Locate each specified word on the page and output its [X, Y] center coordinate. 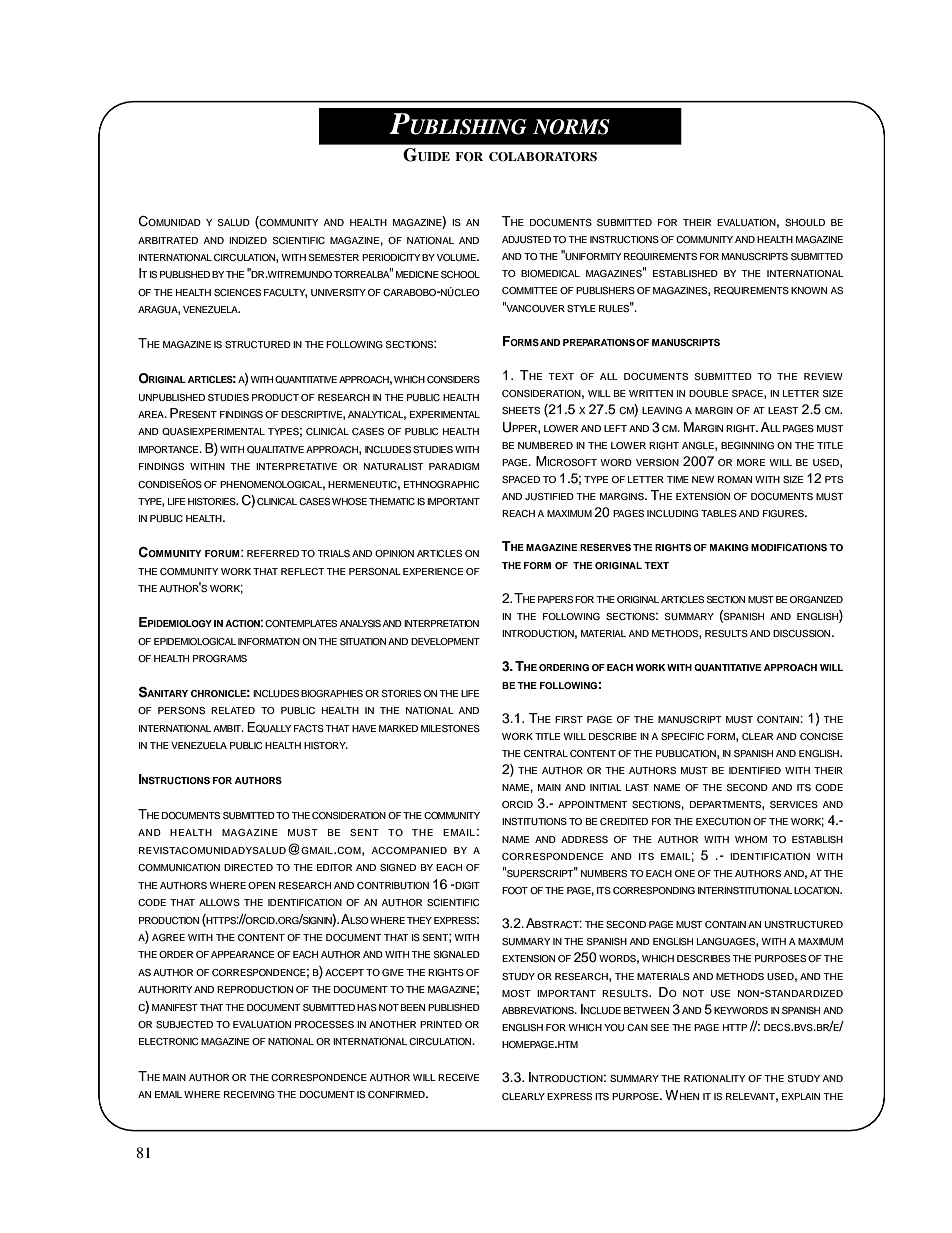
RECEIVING [249, 1094]
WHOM [751, 839]
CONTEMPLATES [301, 623]
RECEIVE [458, 1077]
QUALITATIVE [275, 450]
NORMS [571, 127]
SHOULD [805, 222]
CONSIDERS [453, 379]
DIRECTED [248, 867]
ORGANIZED [816, 599]
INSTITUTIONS [534, 821]
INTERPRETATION [441, 623]
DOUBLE [708, 393]
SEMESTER [334, 257]
